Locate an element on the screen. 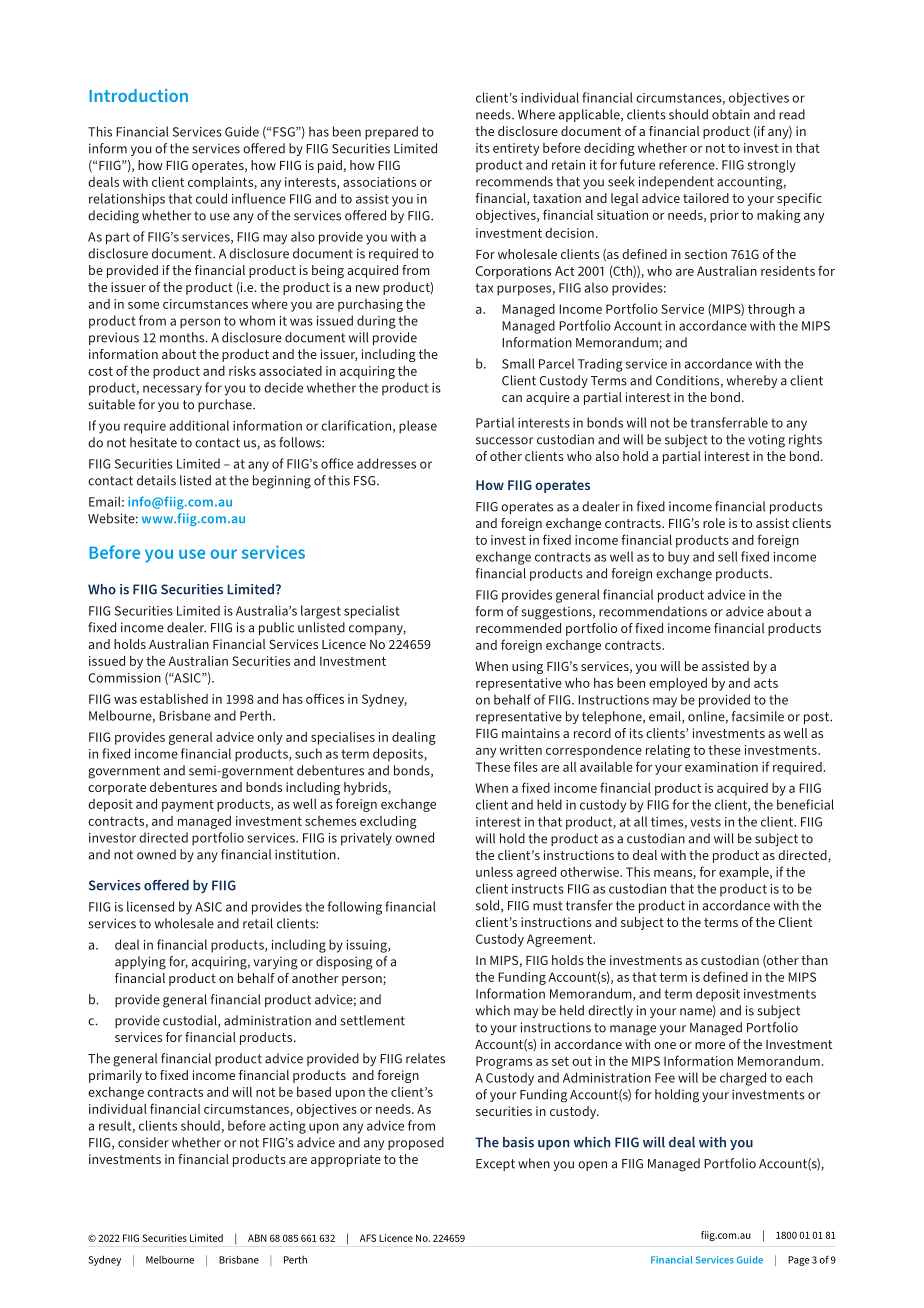  entirety is located at coordinates (516, 149).
